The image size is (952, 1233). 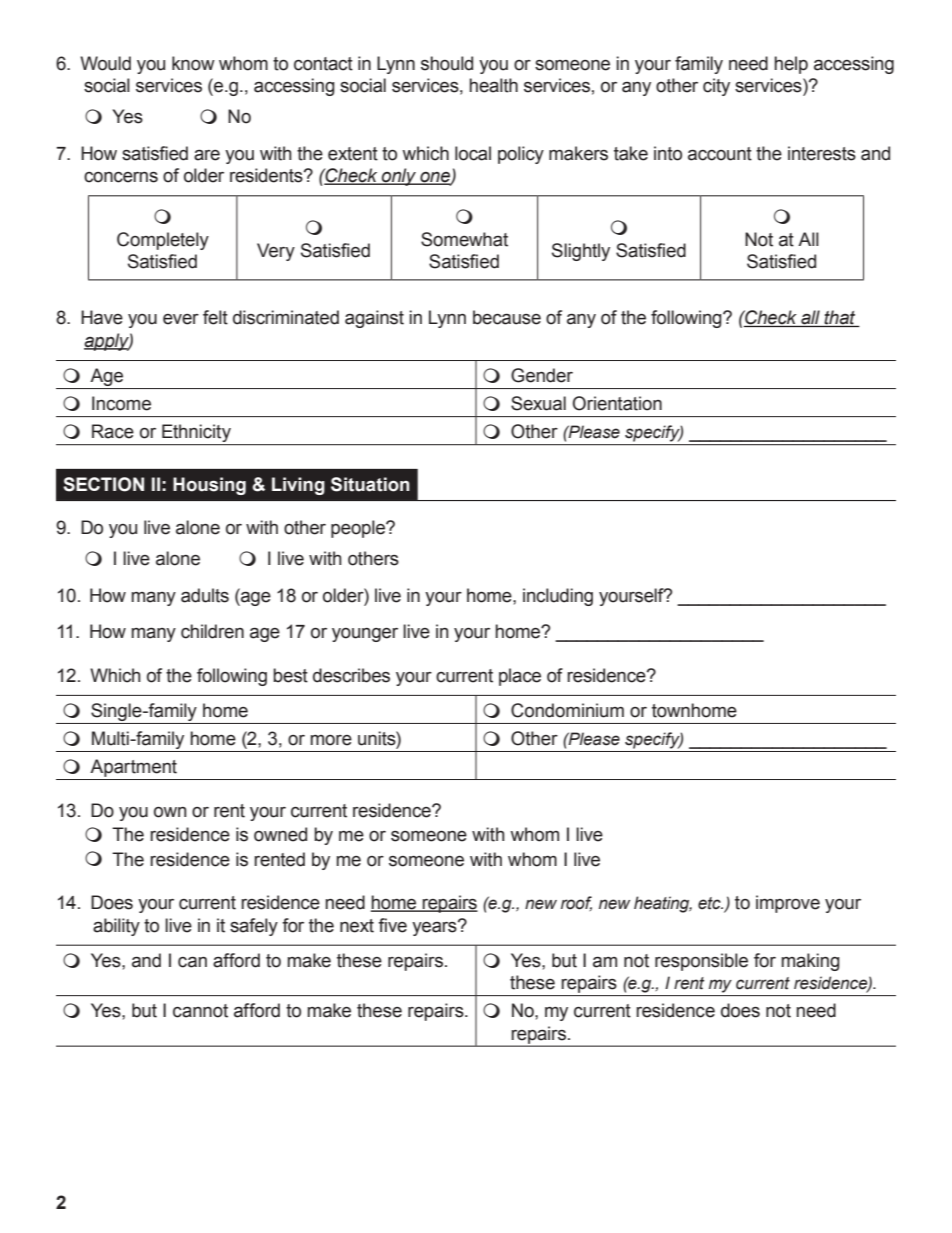 I want to click on Orientation, so click(x=617, y=403).
